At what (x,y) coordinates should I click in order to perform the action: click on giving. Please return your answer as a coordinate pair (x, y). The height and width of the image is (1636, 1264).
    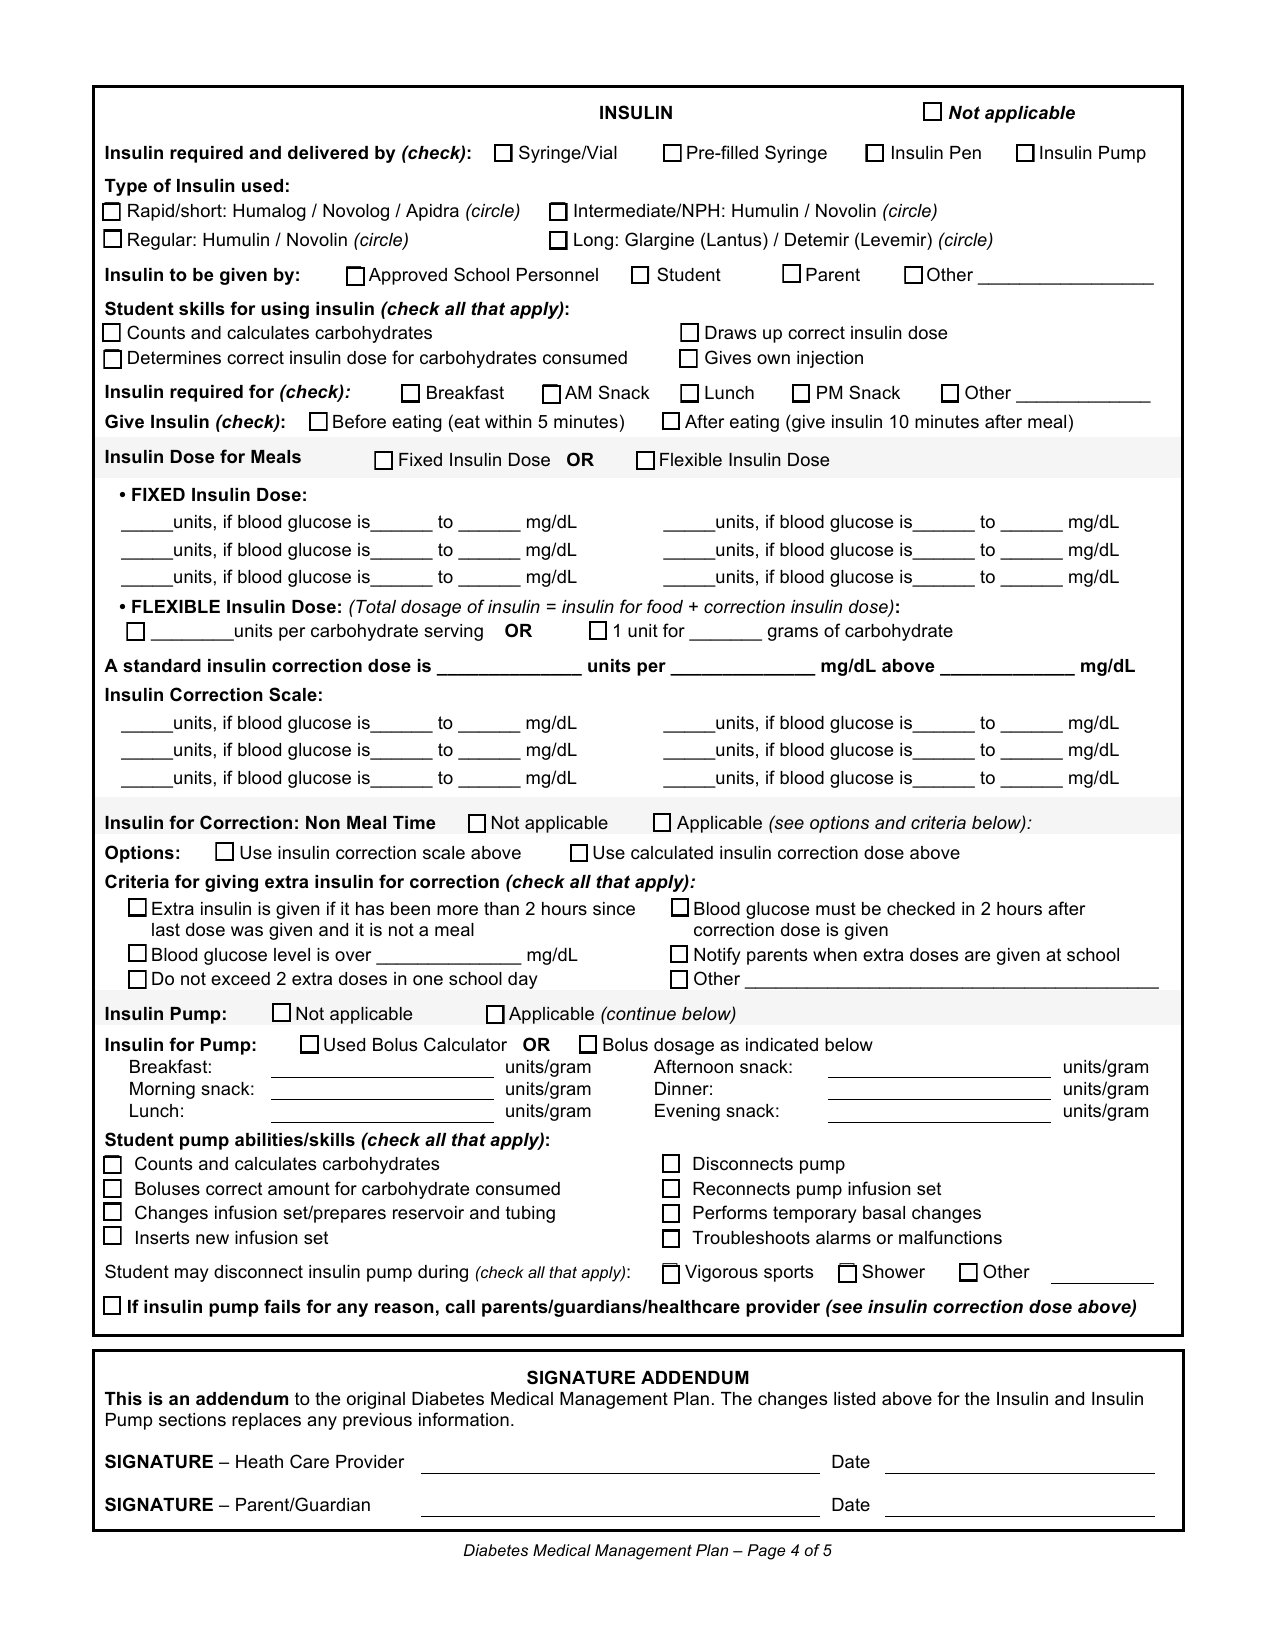
    Looking at the image, I should click on (231, 883).
